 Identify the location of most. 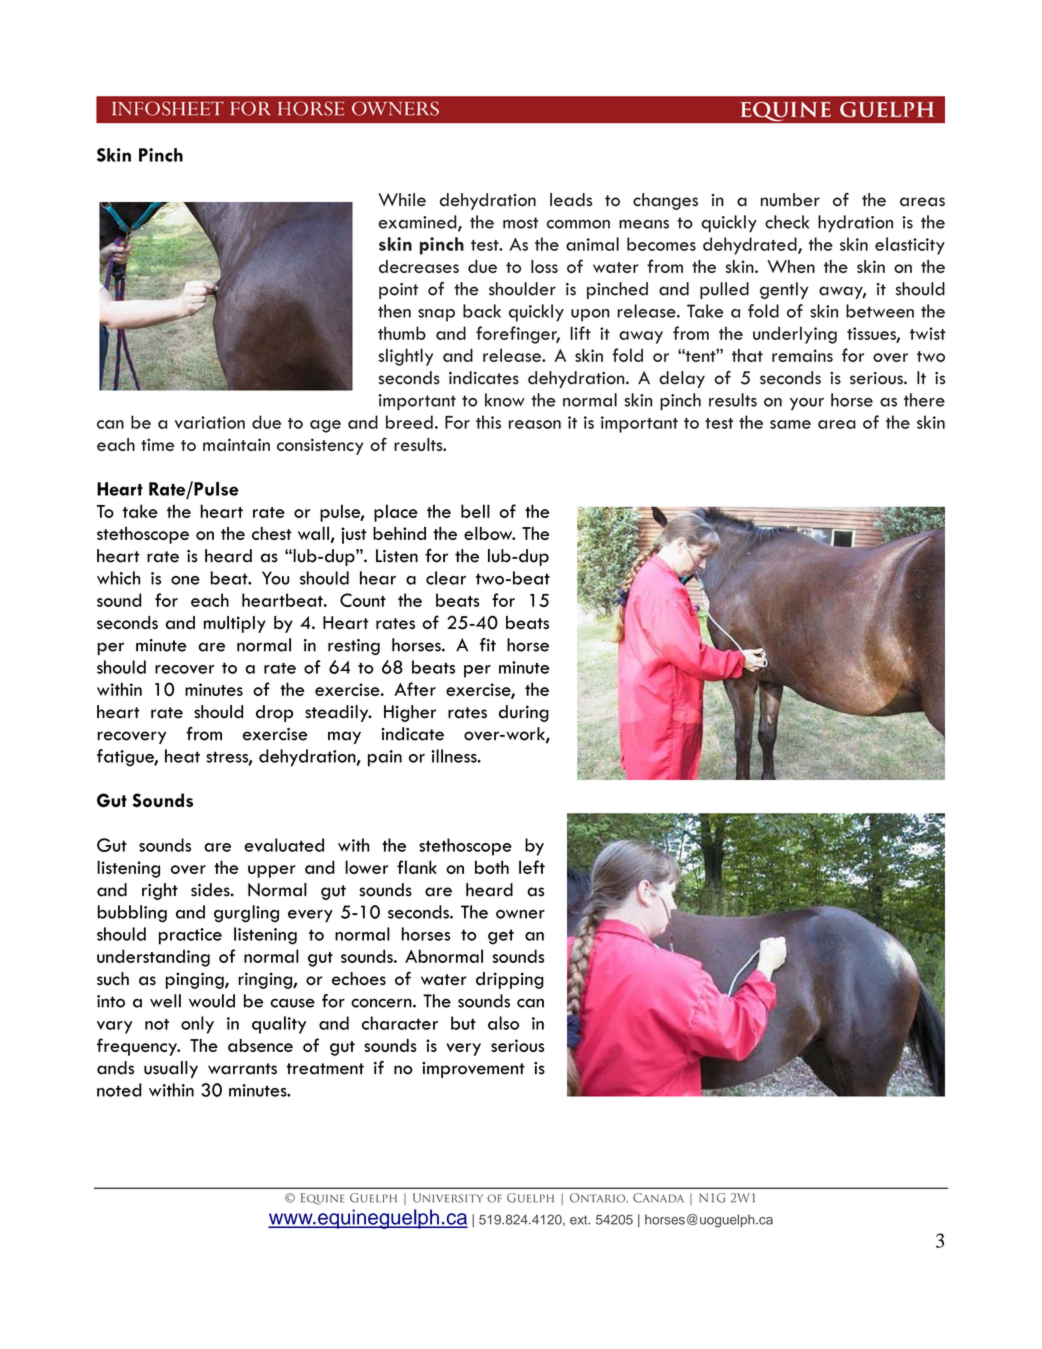
(521, 223).
